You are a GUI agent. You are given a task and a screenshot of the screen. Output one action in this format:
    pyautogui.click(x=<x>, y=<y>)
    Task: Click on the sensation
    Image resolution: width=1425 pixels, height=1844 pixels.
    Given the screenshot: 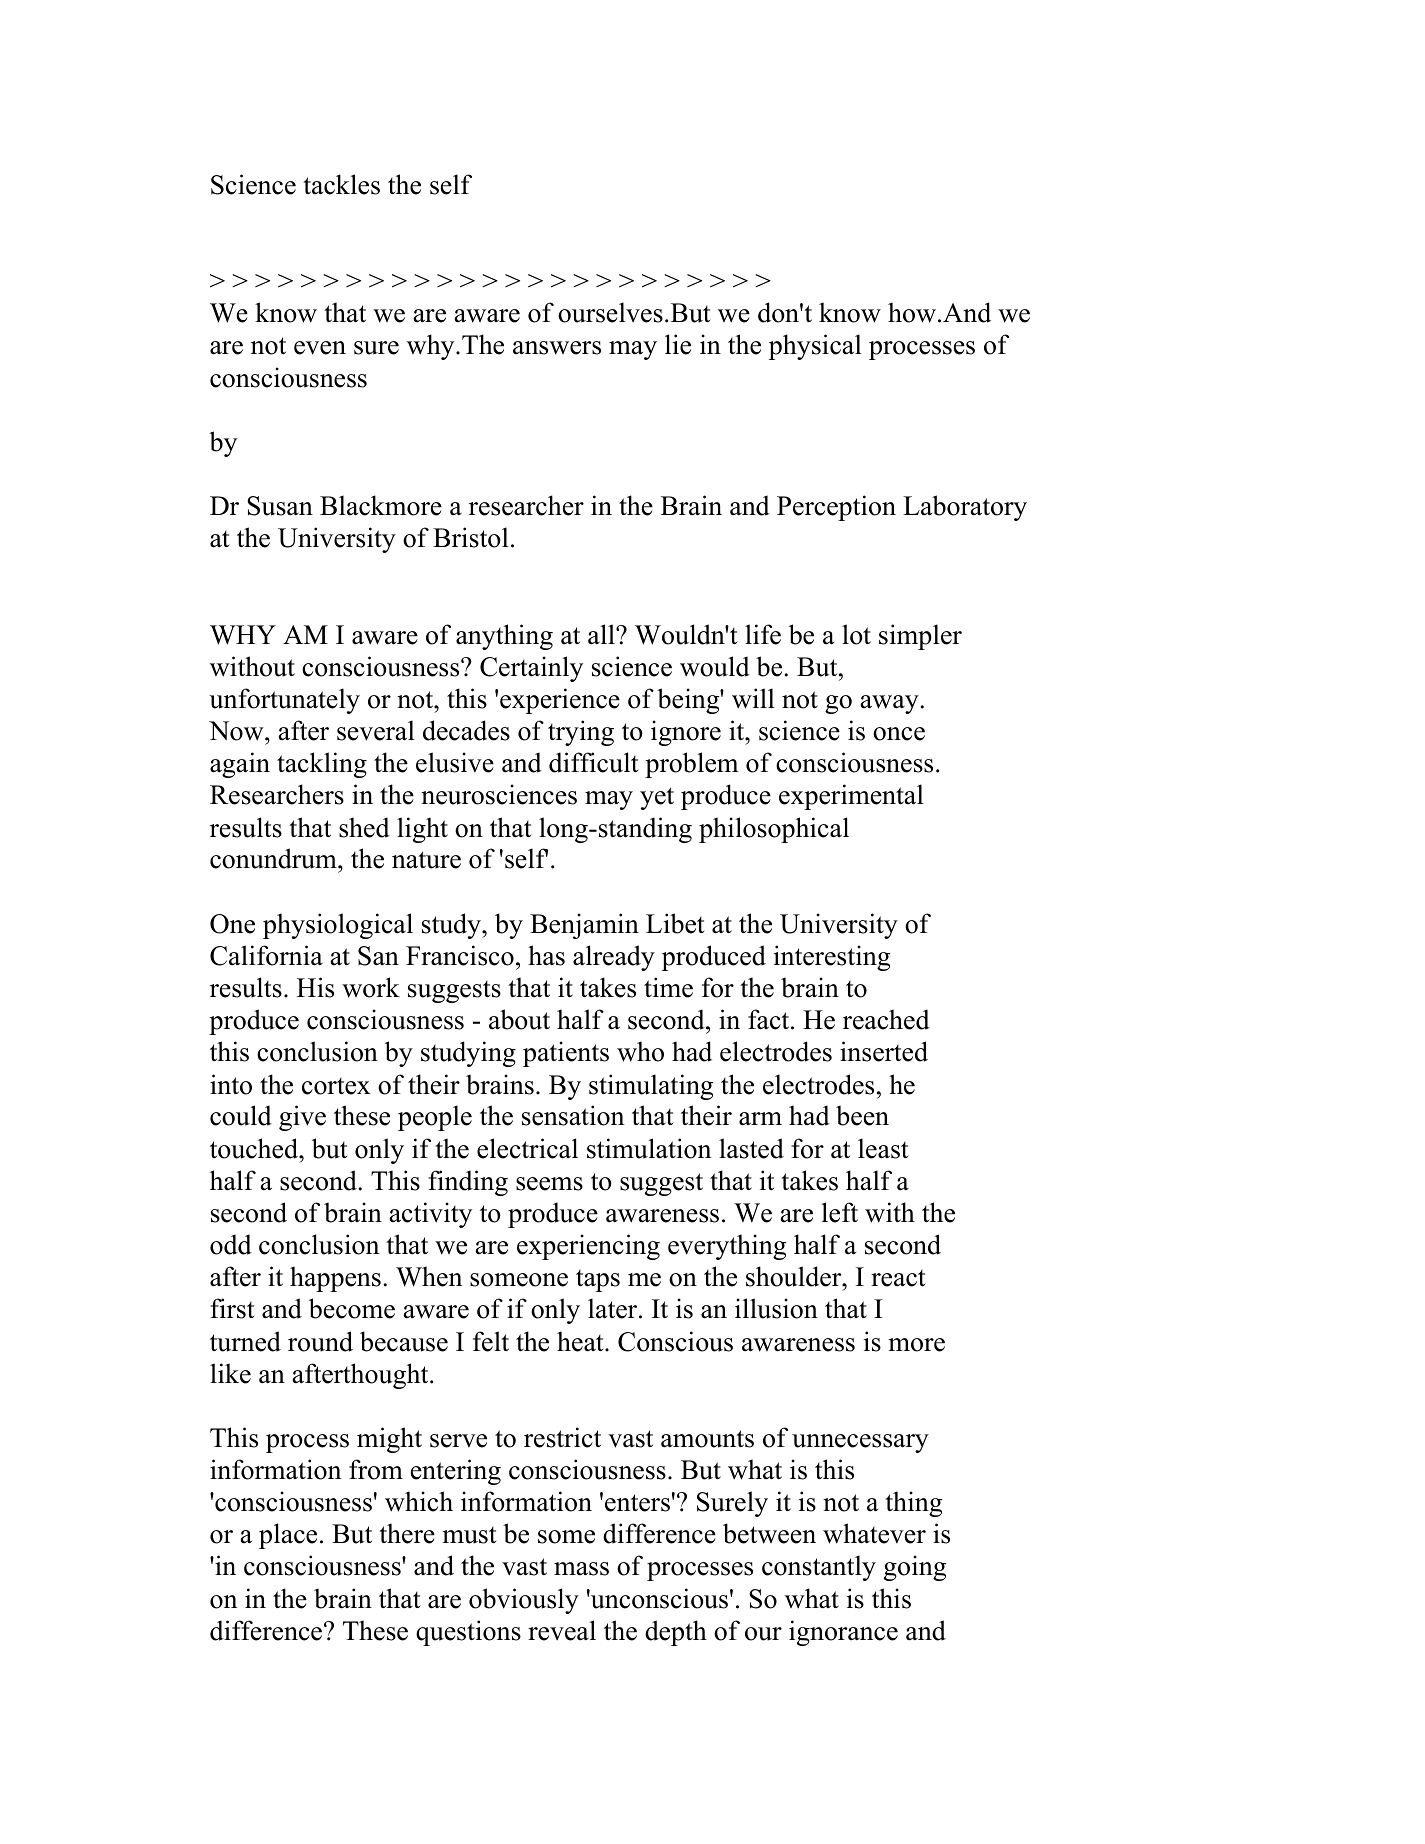 What is the action you would take?
    pyautogui.click(x=573, y=1115)
